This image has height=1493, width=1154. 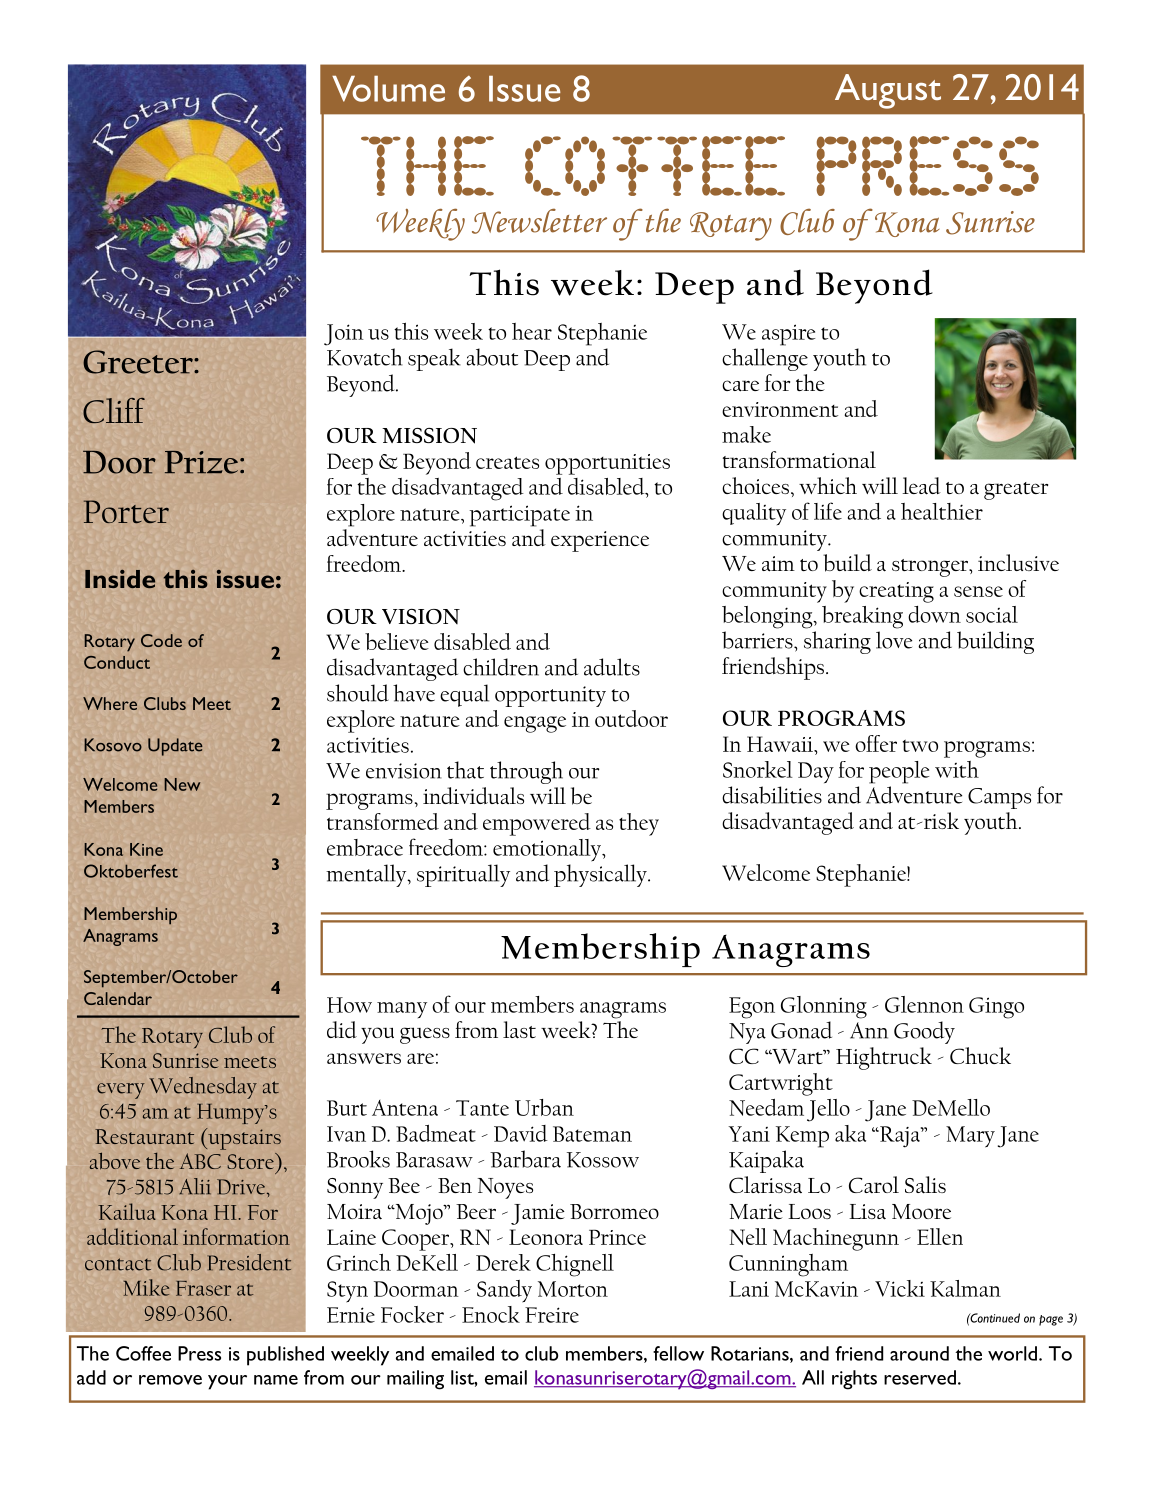 I want to click on Freire, so click(x=552, y=1315).
